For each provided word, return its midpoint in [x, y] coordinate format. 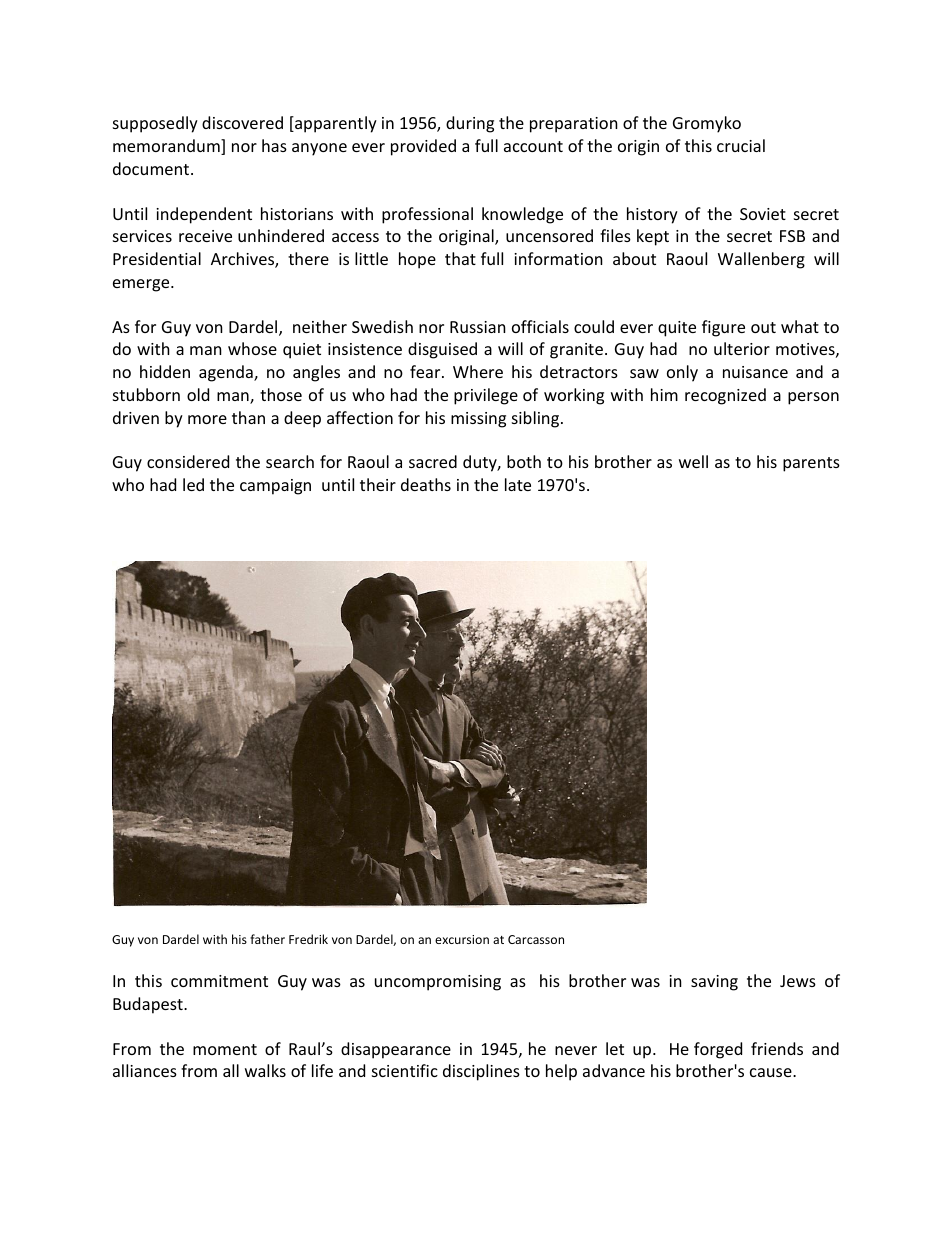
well [693, 461]
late [518, 484]
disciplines [481, 1072]
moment [225, 1049]
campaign [275, 487]
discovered [242, 122]
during [470, 124]
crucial [741, 145]
